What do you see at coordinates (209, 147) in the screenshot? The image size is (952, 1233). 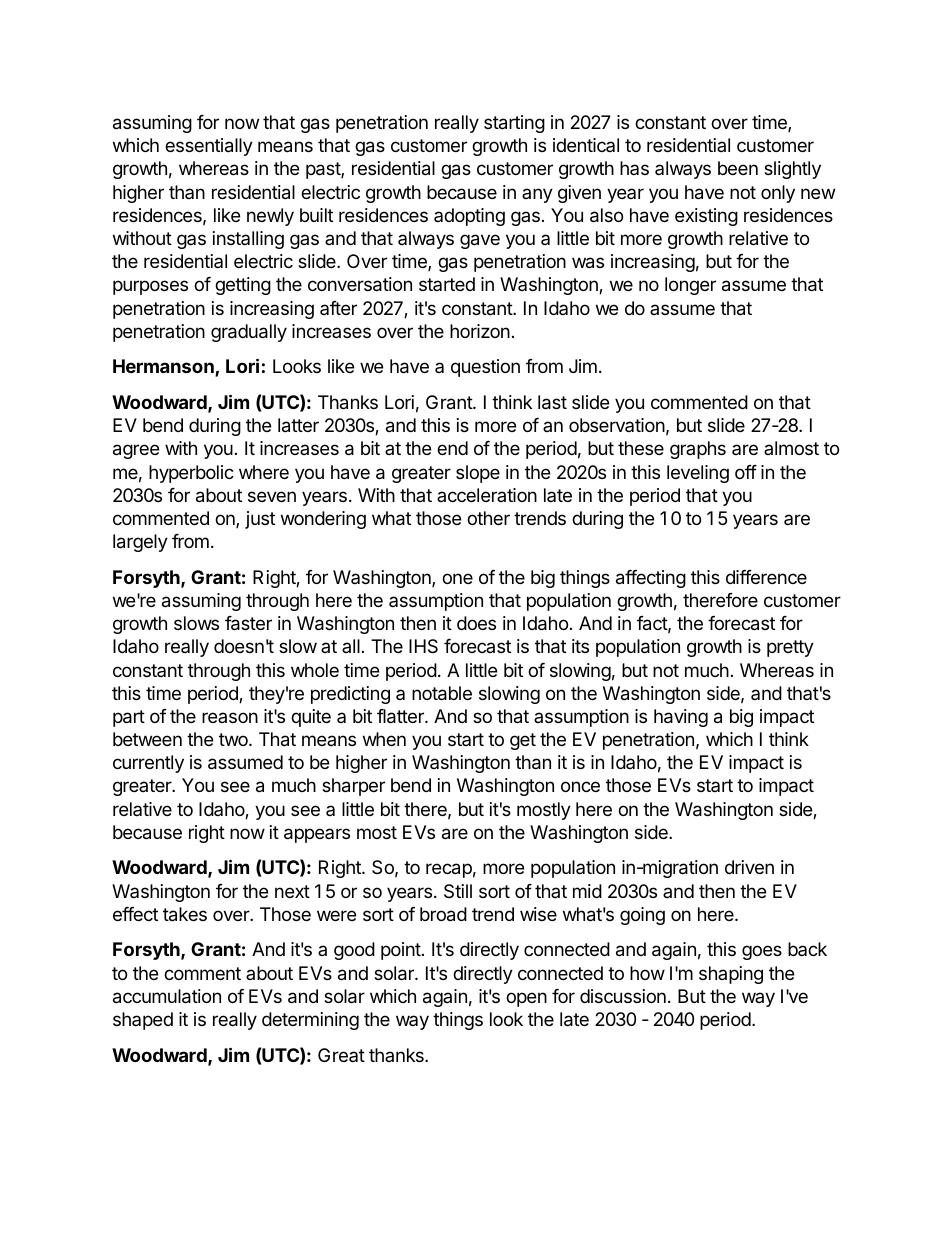 I see `essentially` at bounding box center [209, 147].
